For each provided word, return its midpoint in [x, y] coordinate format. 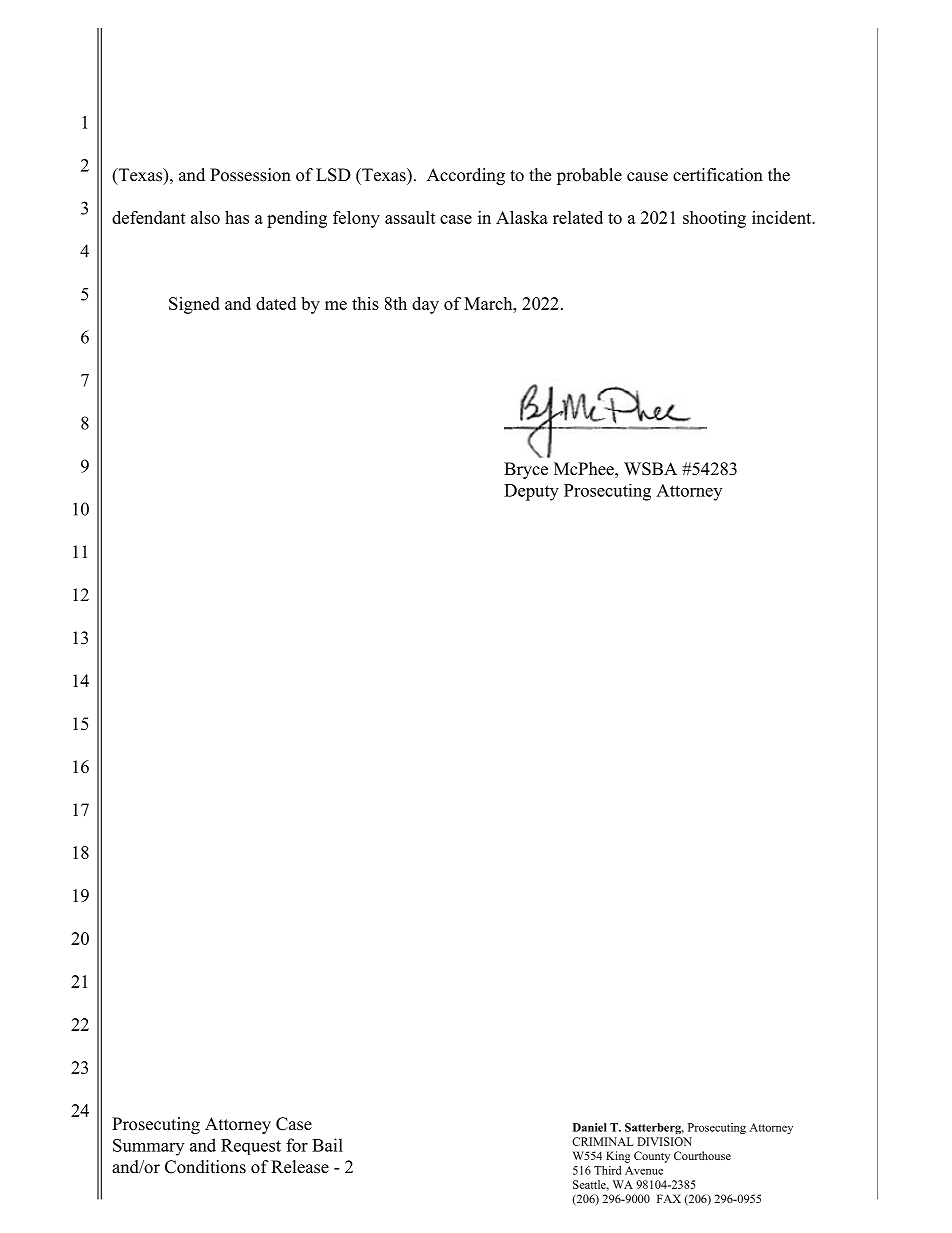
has [237, 217]
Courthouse [702, 1155]
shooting [714, 219]
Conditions [205, 1167]
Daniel [590, 1127]
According [466, 176]
